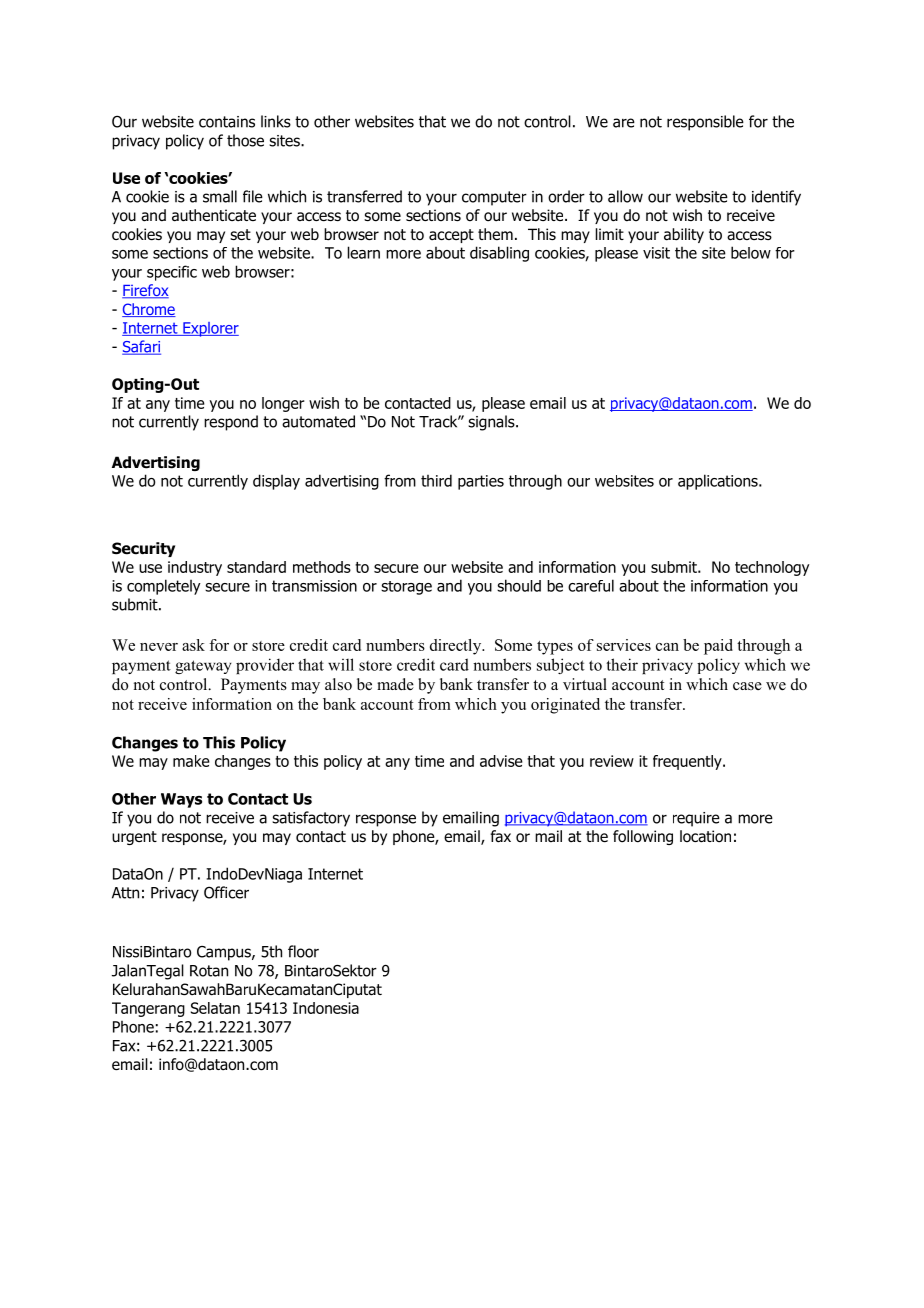 Image resolution: width=924 pixels, height=1308 pixels. Describe the element at coordinates (245, 140) in the screenshot. I see `those` at that location.
